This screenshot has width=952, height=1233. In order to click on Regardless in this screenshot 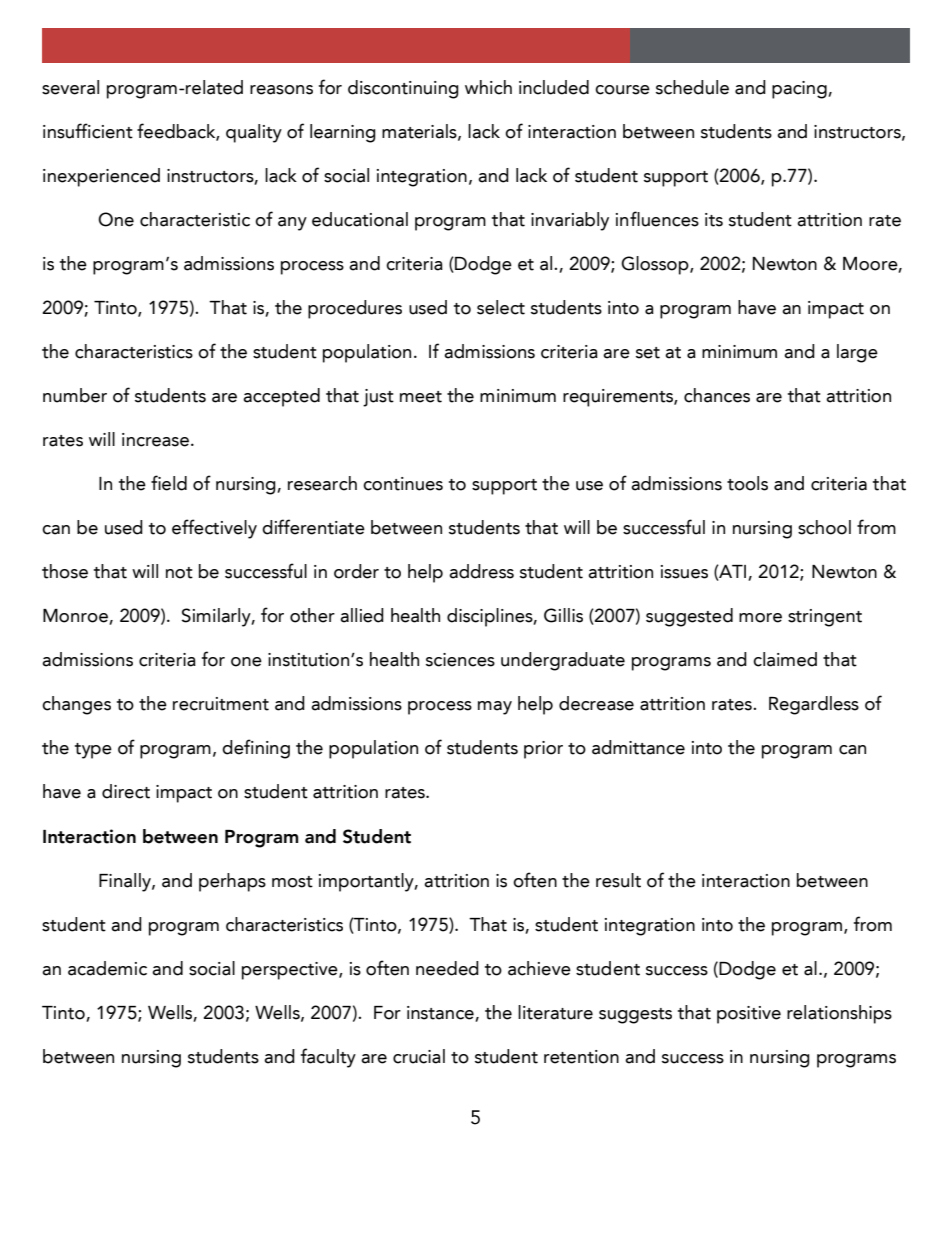, I will do `click(814, 705)`.
